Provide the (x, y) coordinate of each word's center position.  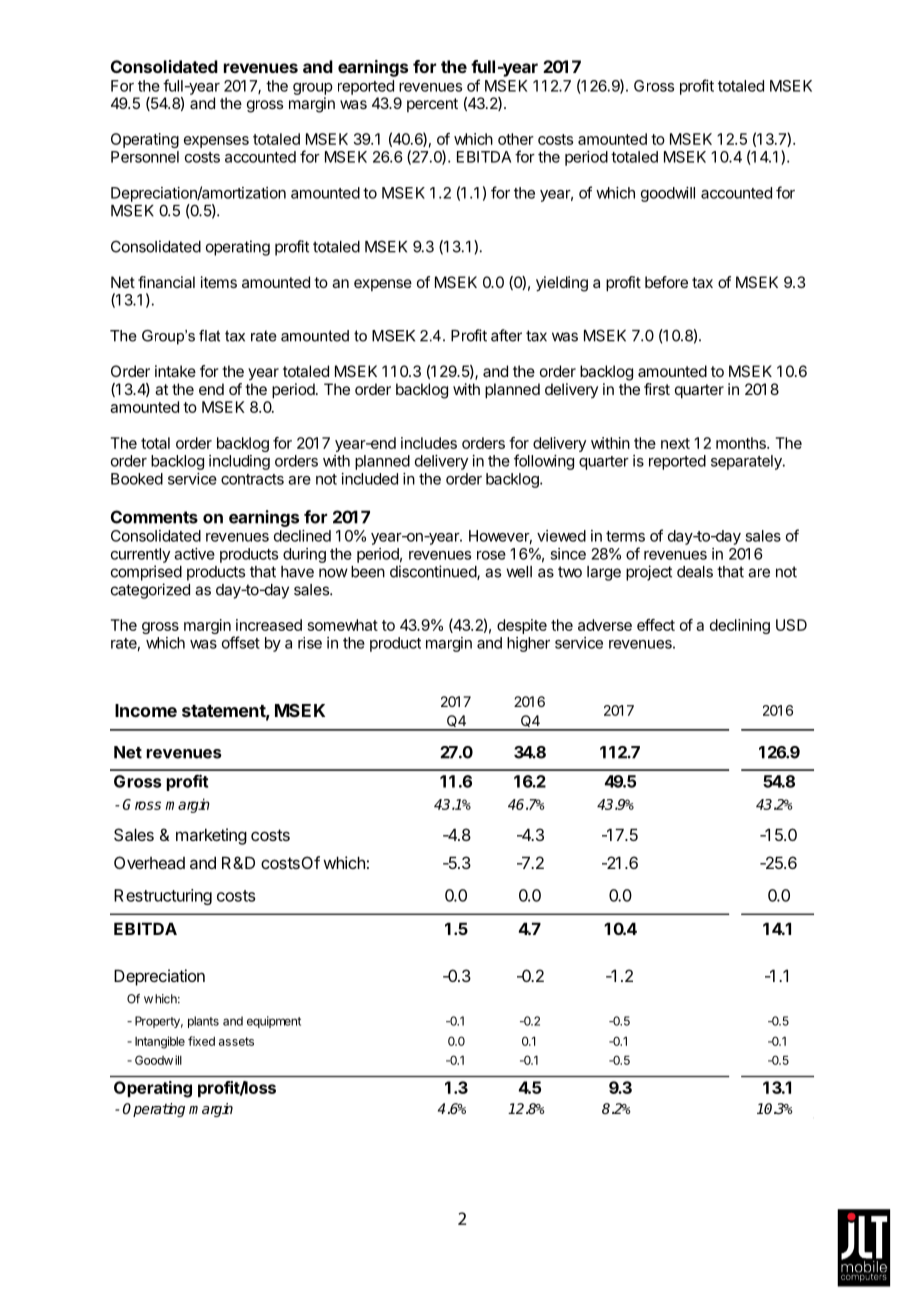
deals (695, 572)
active (194, 554)
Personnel (145, 157)
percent (432, 105)
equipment (274, 1022)
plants (203, 1022)
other (516, 139)
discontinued (434, 572)
